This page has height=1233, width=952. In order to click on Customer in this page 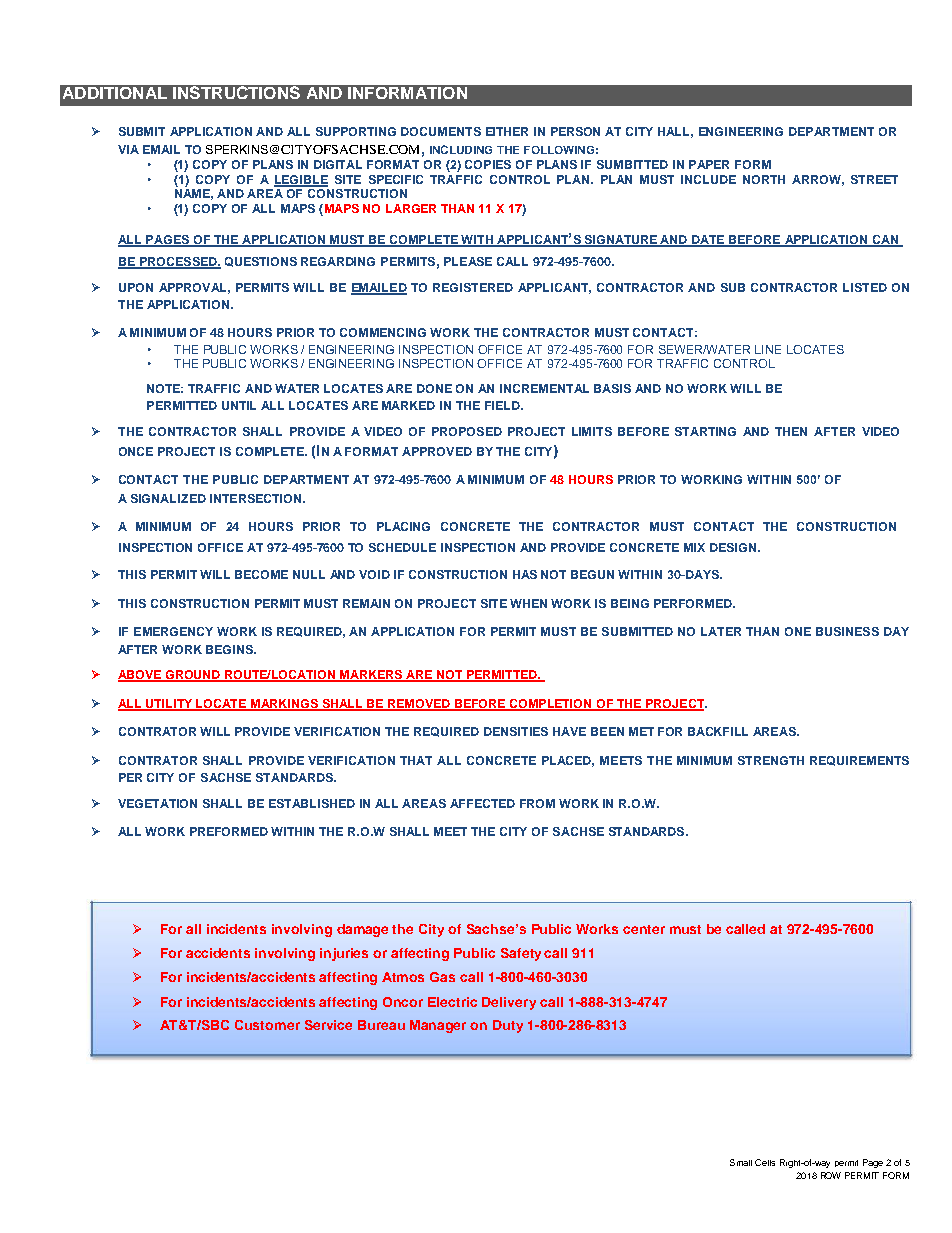, I will do `click(267, 1025)`.
